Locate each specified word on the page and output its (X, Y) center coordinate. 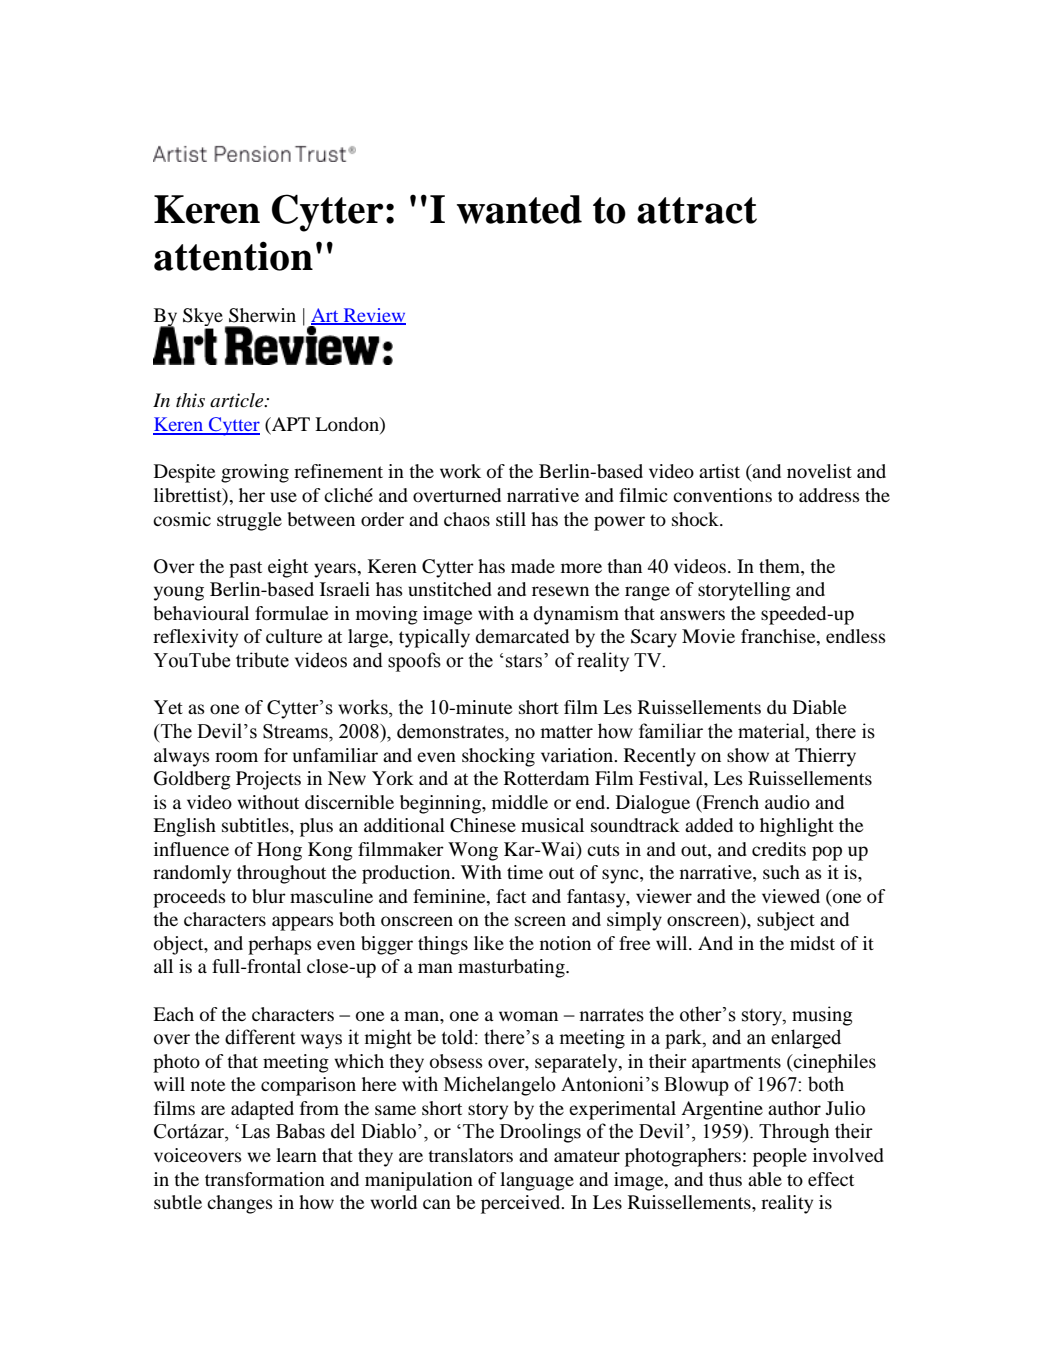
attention (233, 256)
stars (524, 661)
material (772, 731)
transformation (265, 1179)
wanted (519, 209)
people (780, 1157)
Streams (296, 731)
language (537, 1181)
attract (697, 210)
